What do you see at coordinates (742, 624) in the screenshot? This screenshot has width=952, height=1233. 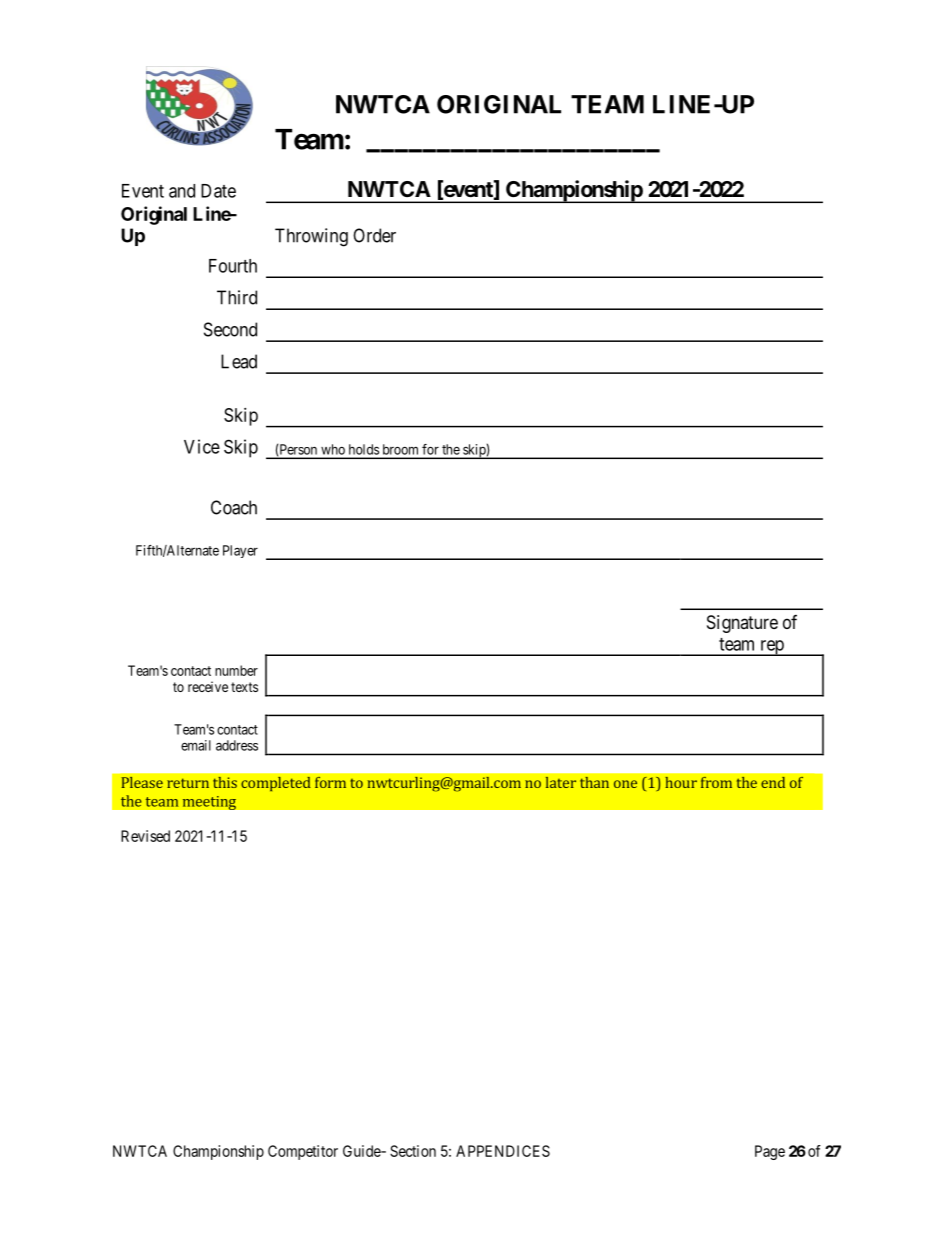 I see `Signature` at bounding box center [742, 624].
